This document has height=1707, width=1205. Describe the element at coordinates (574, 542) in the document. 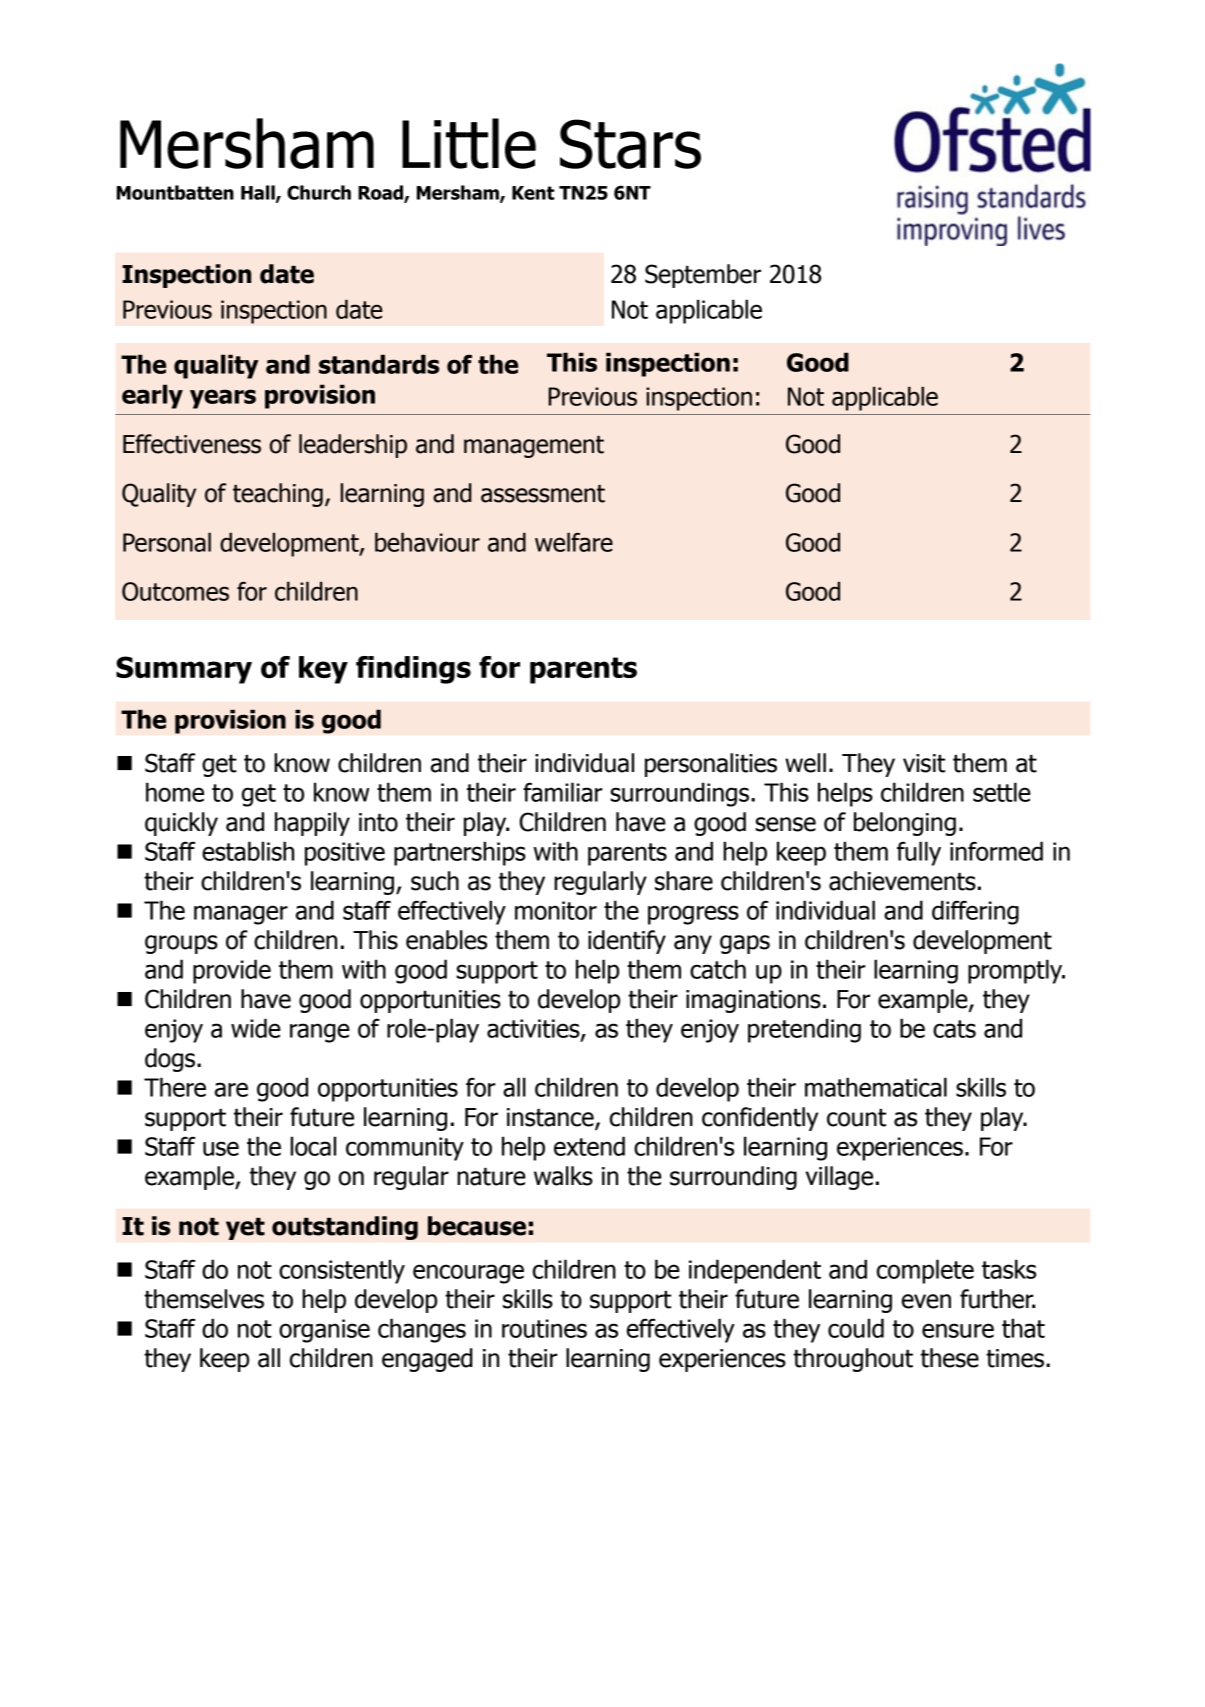

I see `welfare` at that location.
